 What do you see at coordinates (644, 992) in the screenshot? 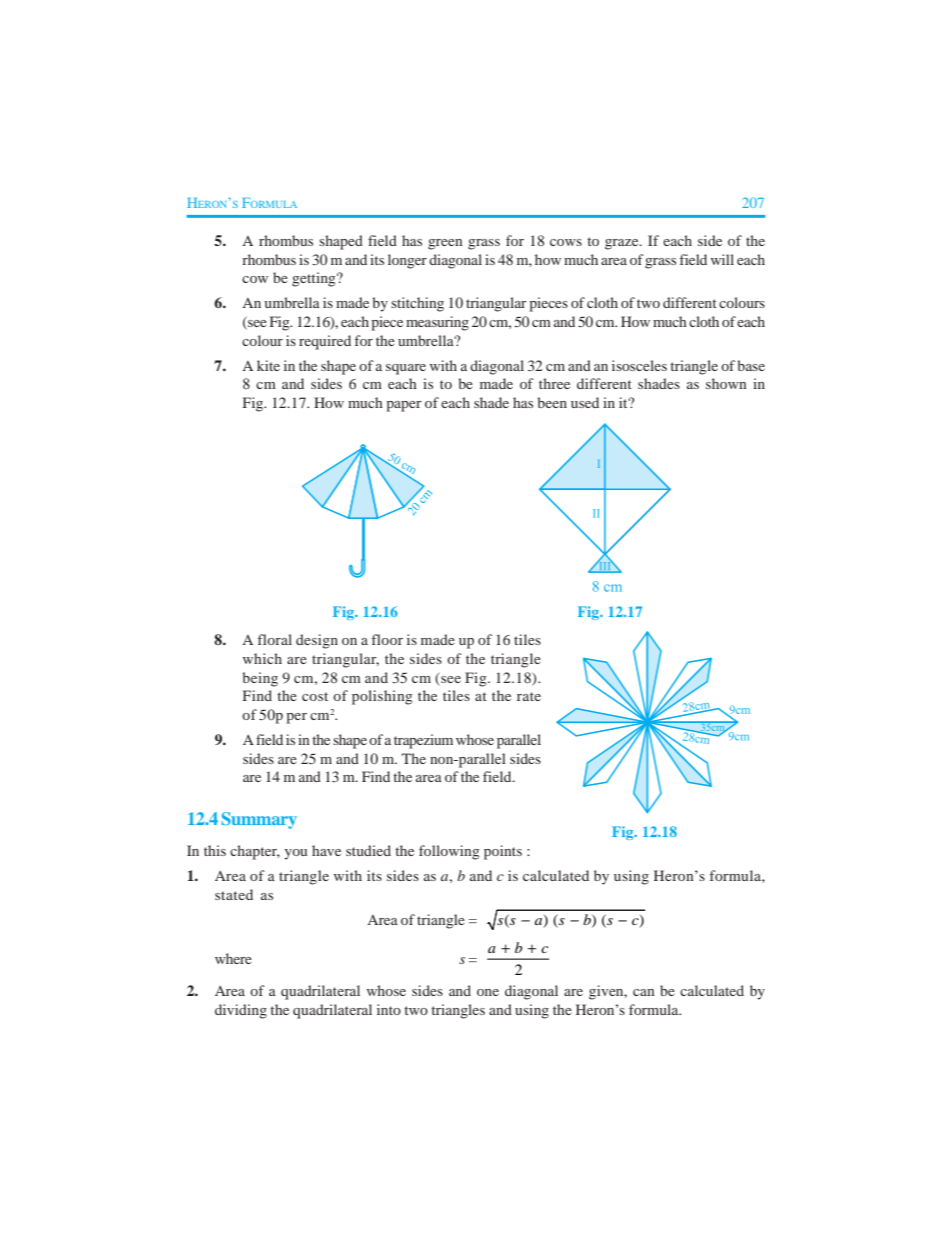
I see `can` at bounding box center [644, 992].
